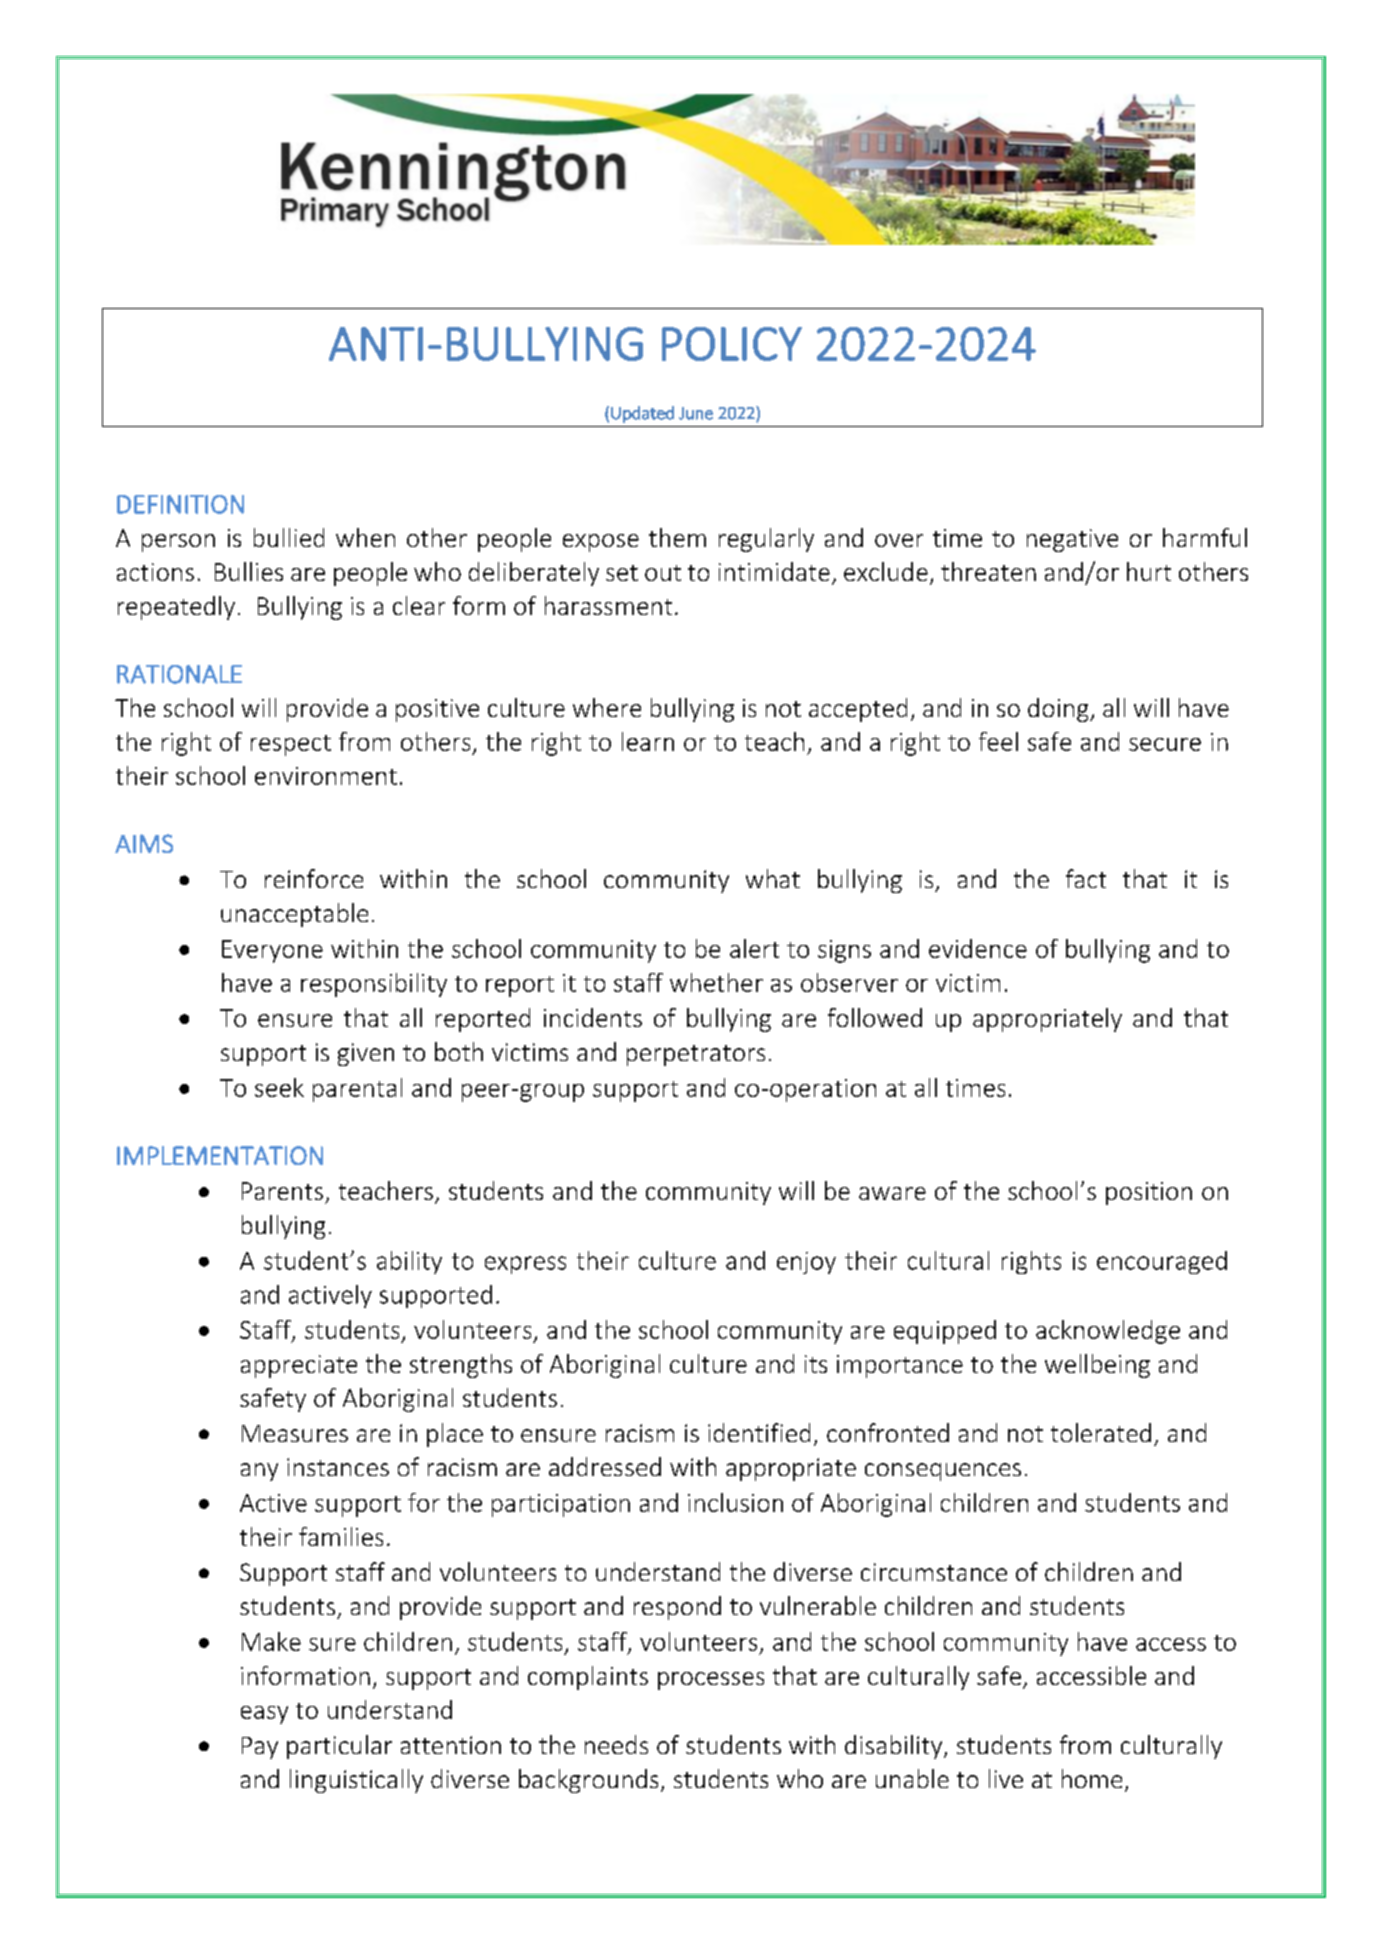  I want to click on evidence, so click(978, 948).
